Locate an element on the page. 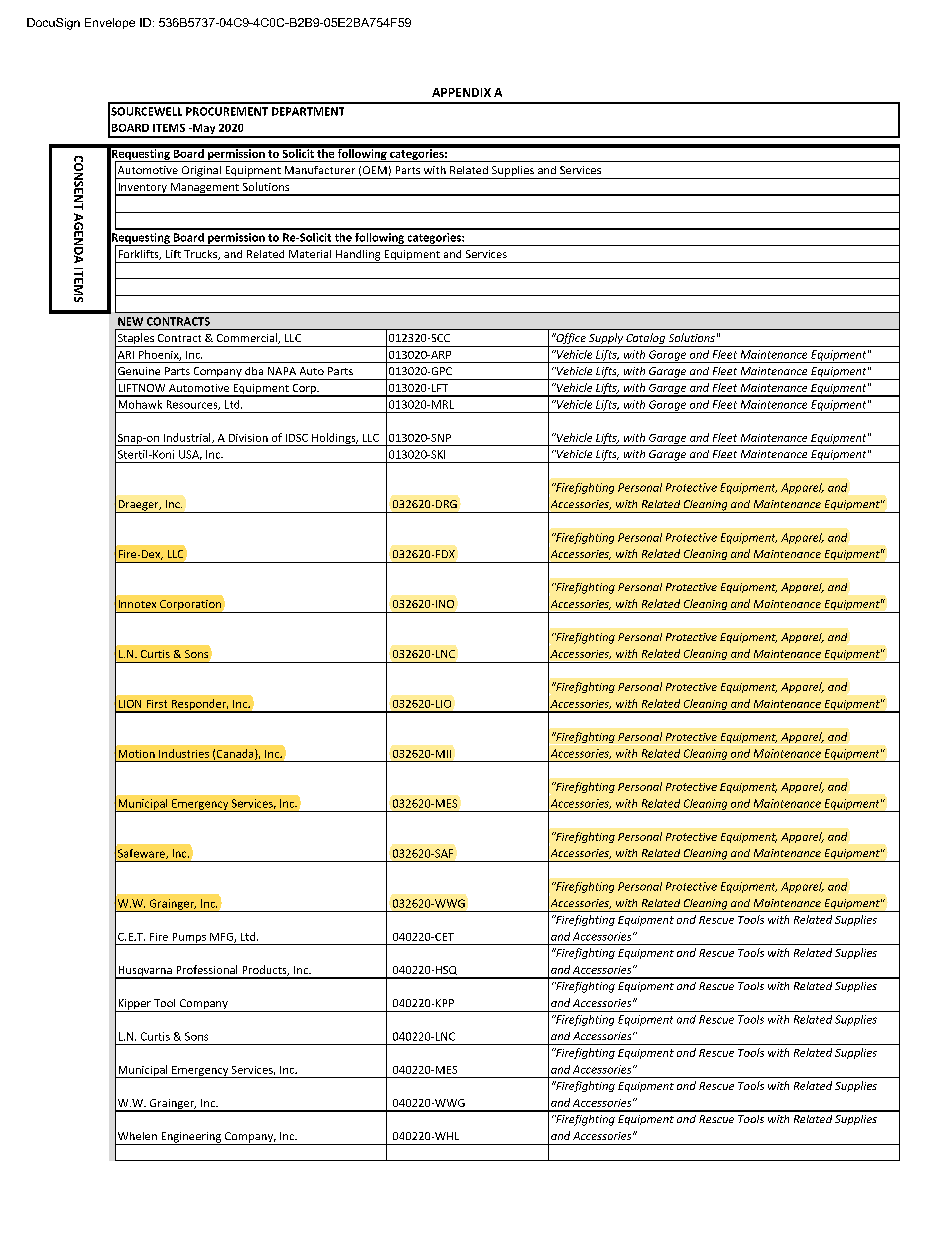 The image size is (952, 1233). Responder is located at coordinates (199, 706).
